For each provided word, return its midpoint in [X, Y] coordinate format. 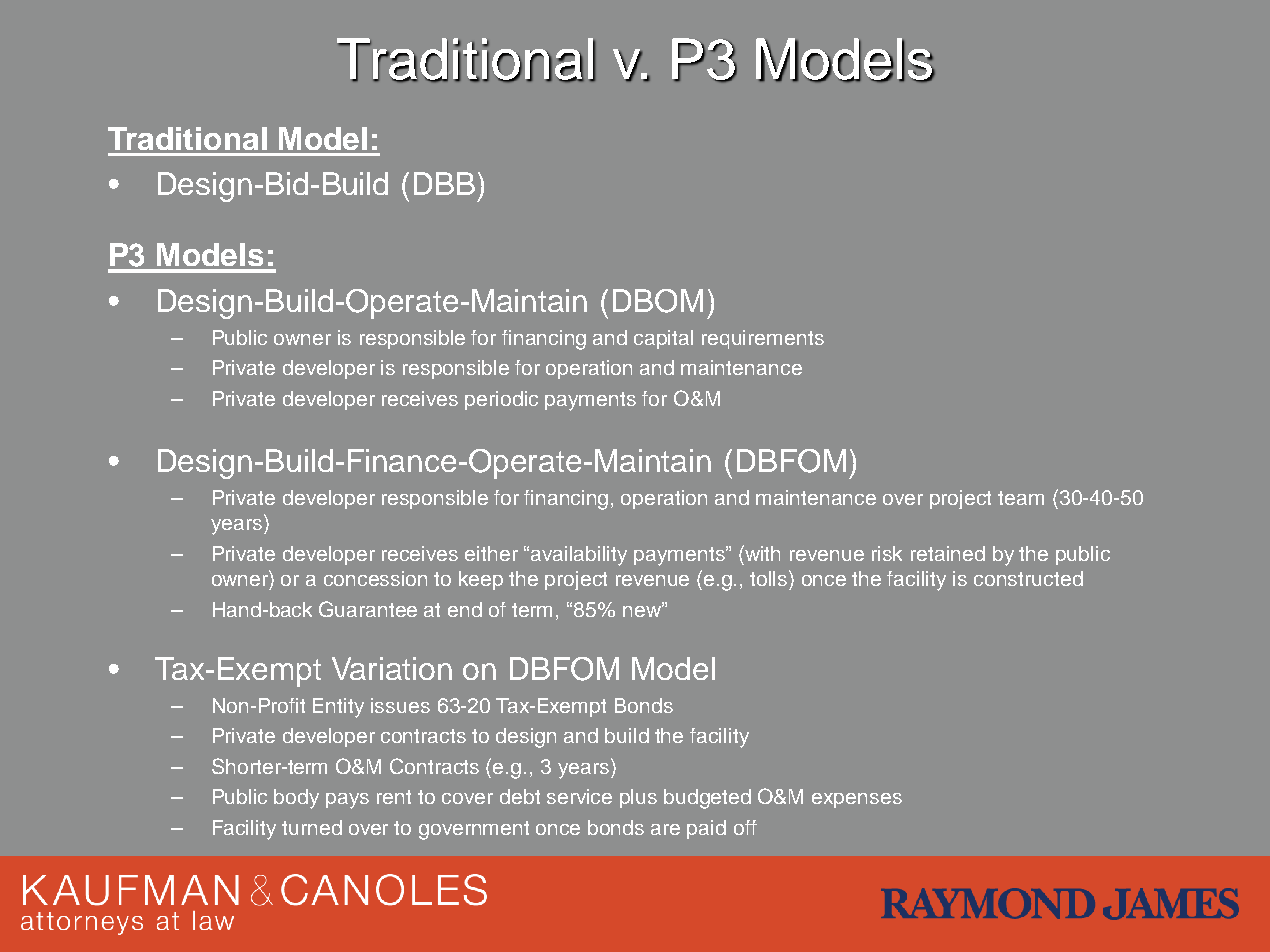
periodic [501, 400]
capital [663, 339]
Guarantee [368, 609]
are [665, 829]
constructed [1028, 578]
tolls [770, 578]
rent [394, 797]
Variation [392, 668]
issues [400, 705]
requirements [763, 339]
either [491, 553]
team [1021, 498]
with [762, 553]
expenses [857, 800]
